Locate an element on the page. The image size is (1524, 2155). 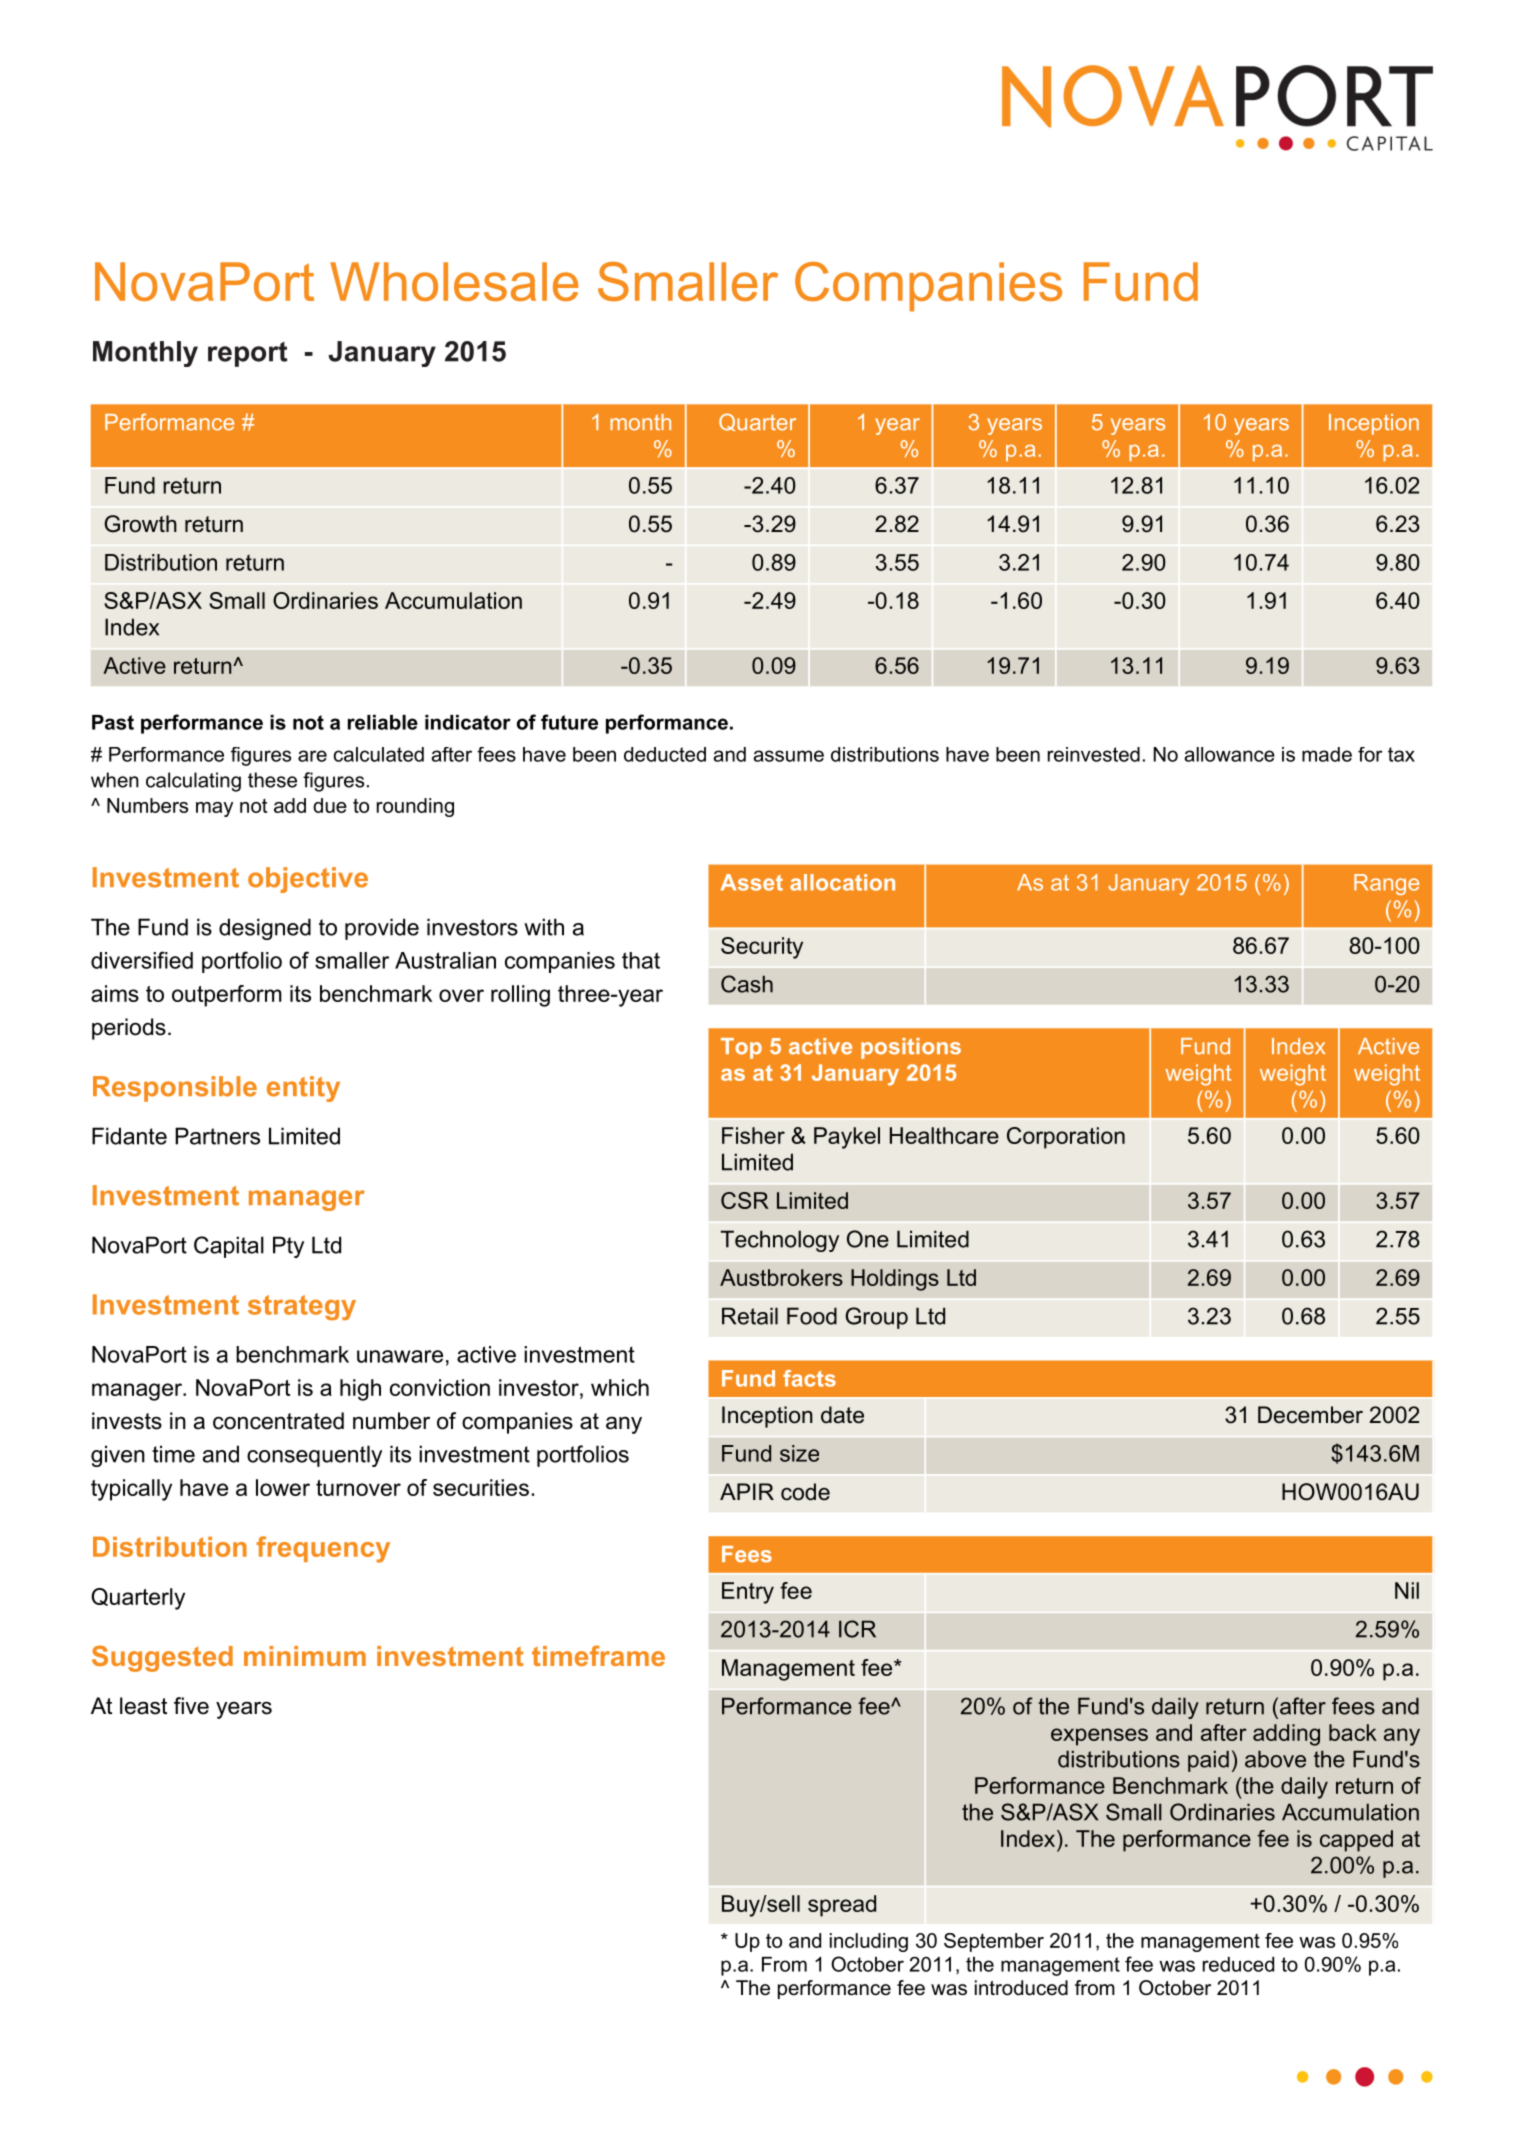
report is located at coordinates (248, 354).
